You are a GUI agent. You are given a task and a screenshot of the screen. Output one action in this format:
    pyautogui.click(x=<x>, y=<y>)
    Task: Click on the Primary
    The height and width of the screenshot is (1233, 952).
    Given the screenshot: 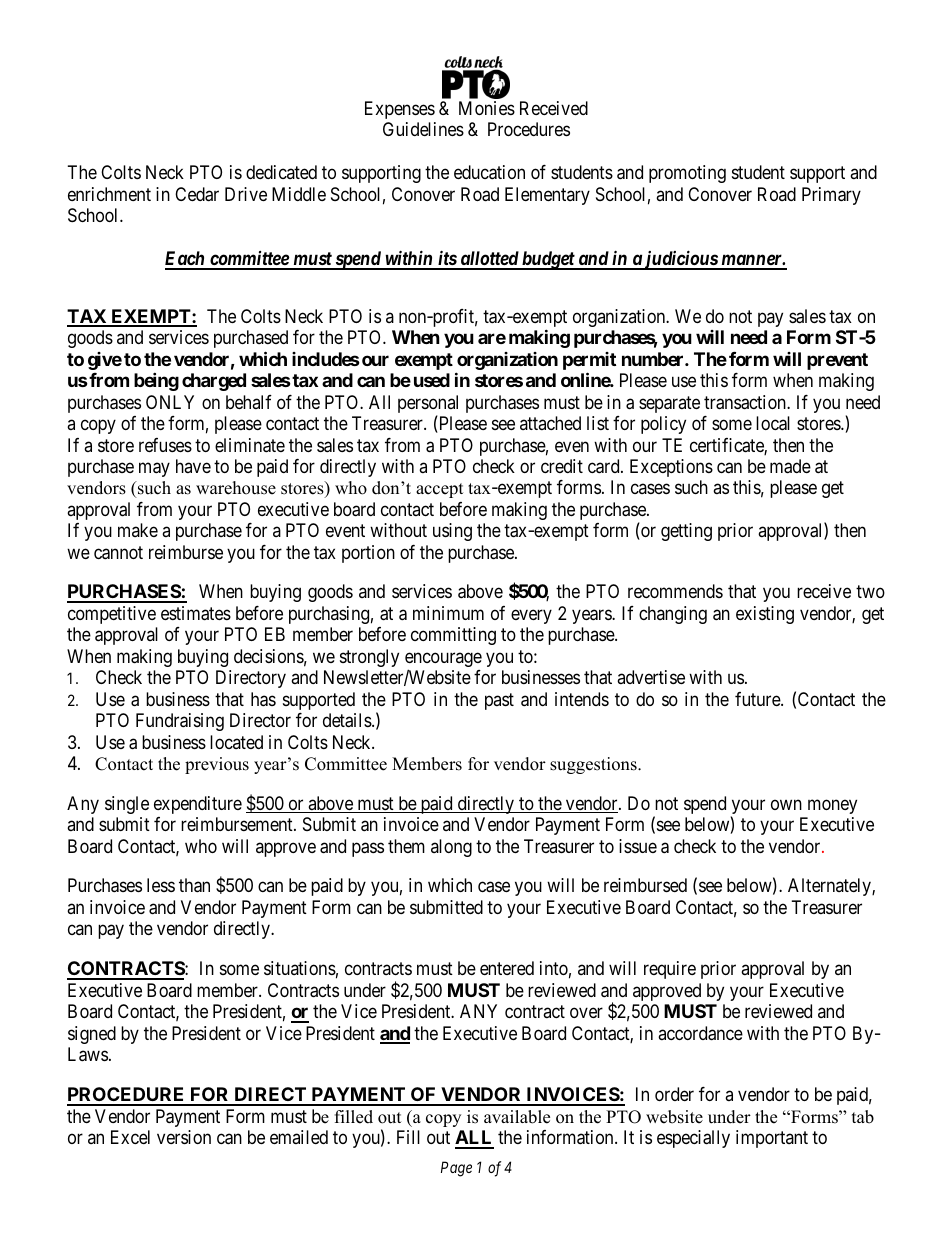 What is the action you would take?
    pyautogui.click(x=831, y=196)
